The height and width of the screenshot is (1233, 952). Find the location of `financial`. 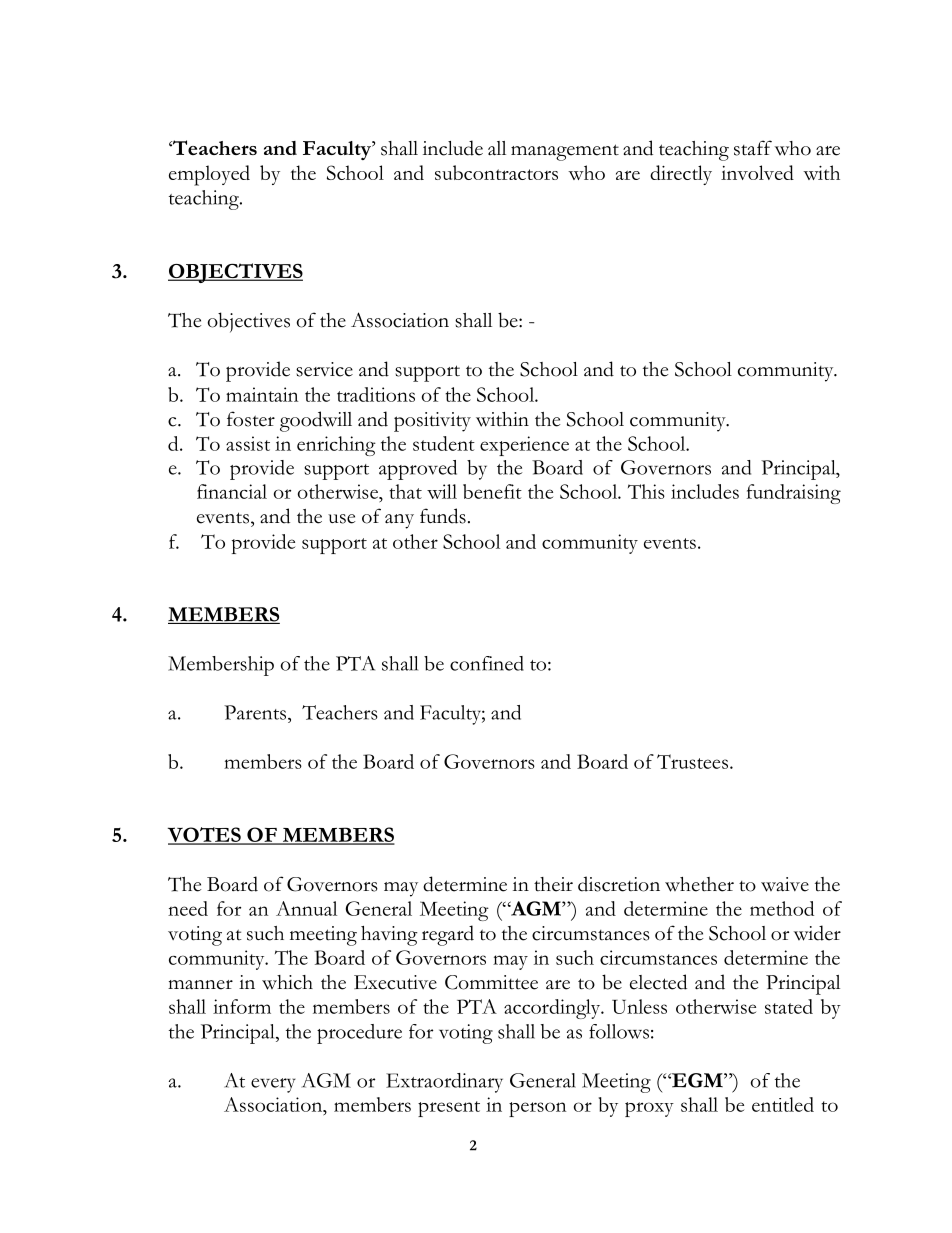

financial is located at coordinates (232, 491).
